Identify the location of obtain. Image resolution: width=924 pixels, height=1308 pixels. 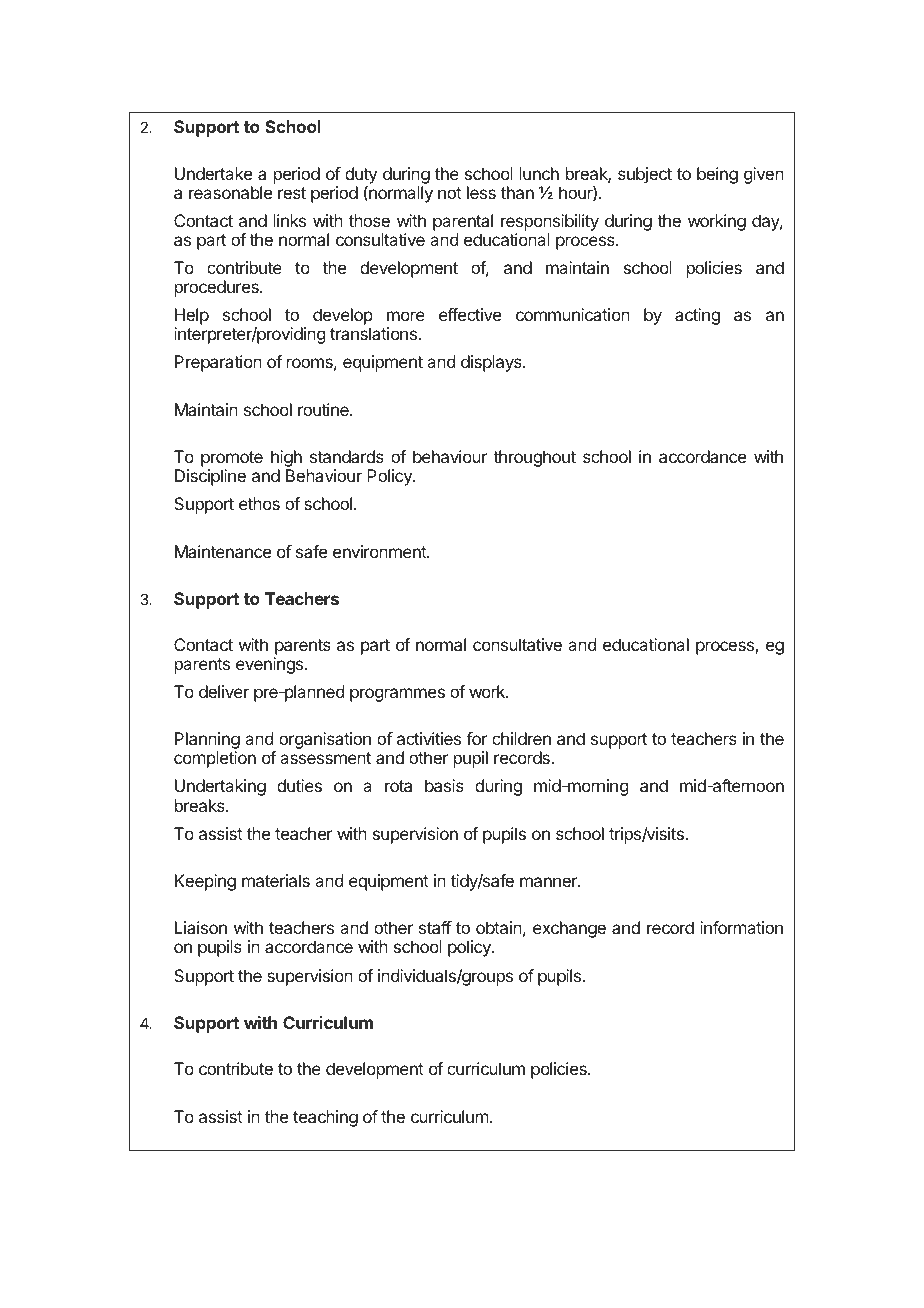
(499, 927).
